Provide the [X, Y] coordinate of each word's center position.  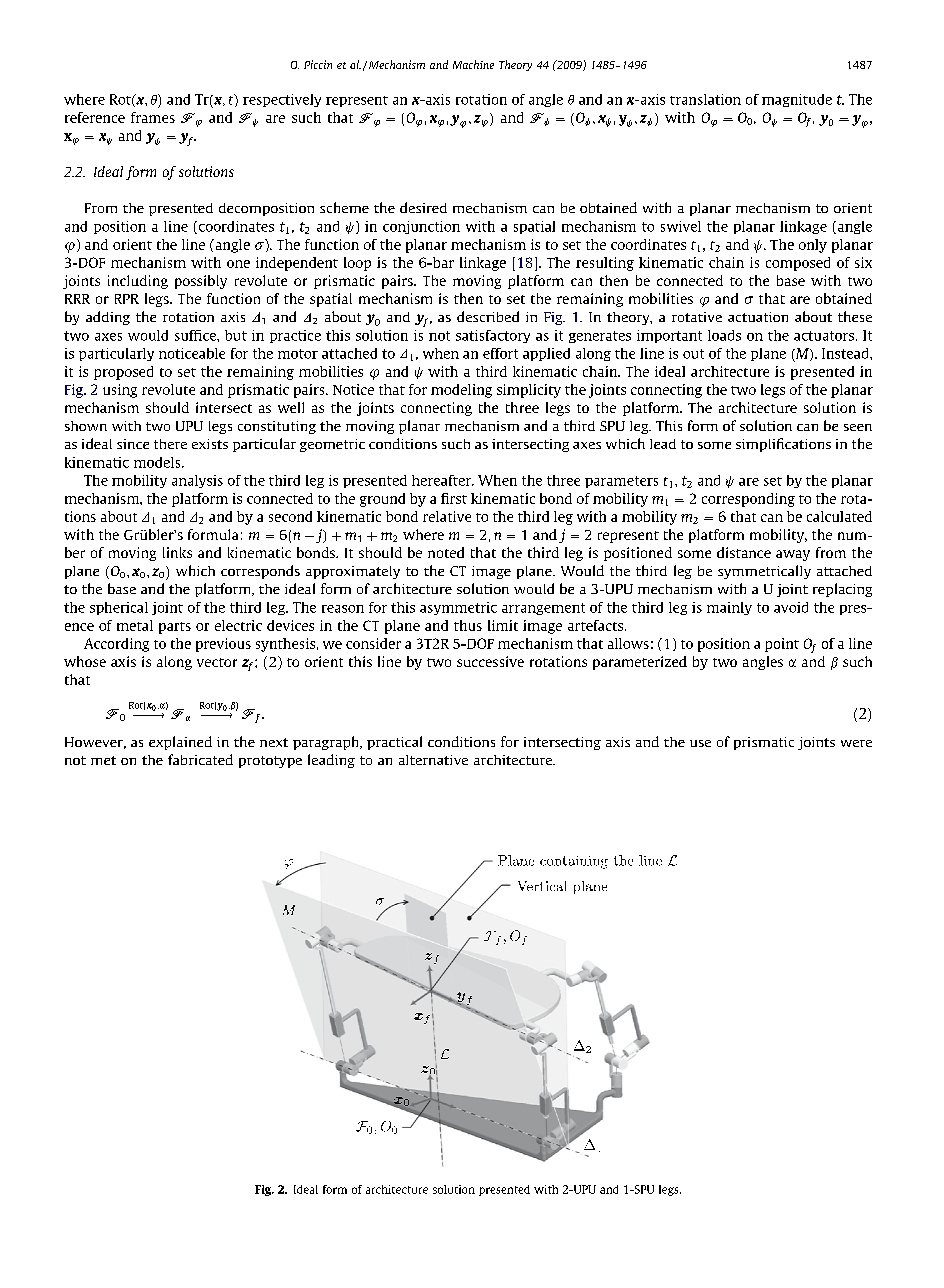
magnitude [797, 100]
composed [798, 264]
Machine [473, 64]
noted [446, 552]
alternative [433, 760]
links [177, 552]
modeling [461, 391]
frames [153, 117]
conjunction [421, 227]
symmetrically [764, 572]
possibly [201, 282]
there [170, 444]
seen [858, 427]
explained [180, 743]
